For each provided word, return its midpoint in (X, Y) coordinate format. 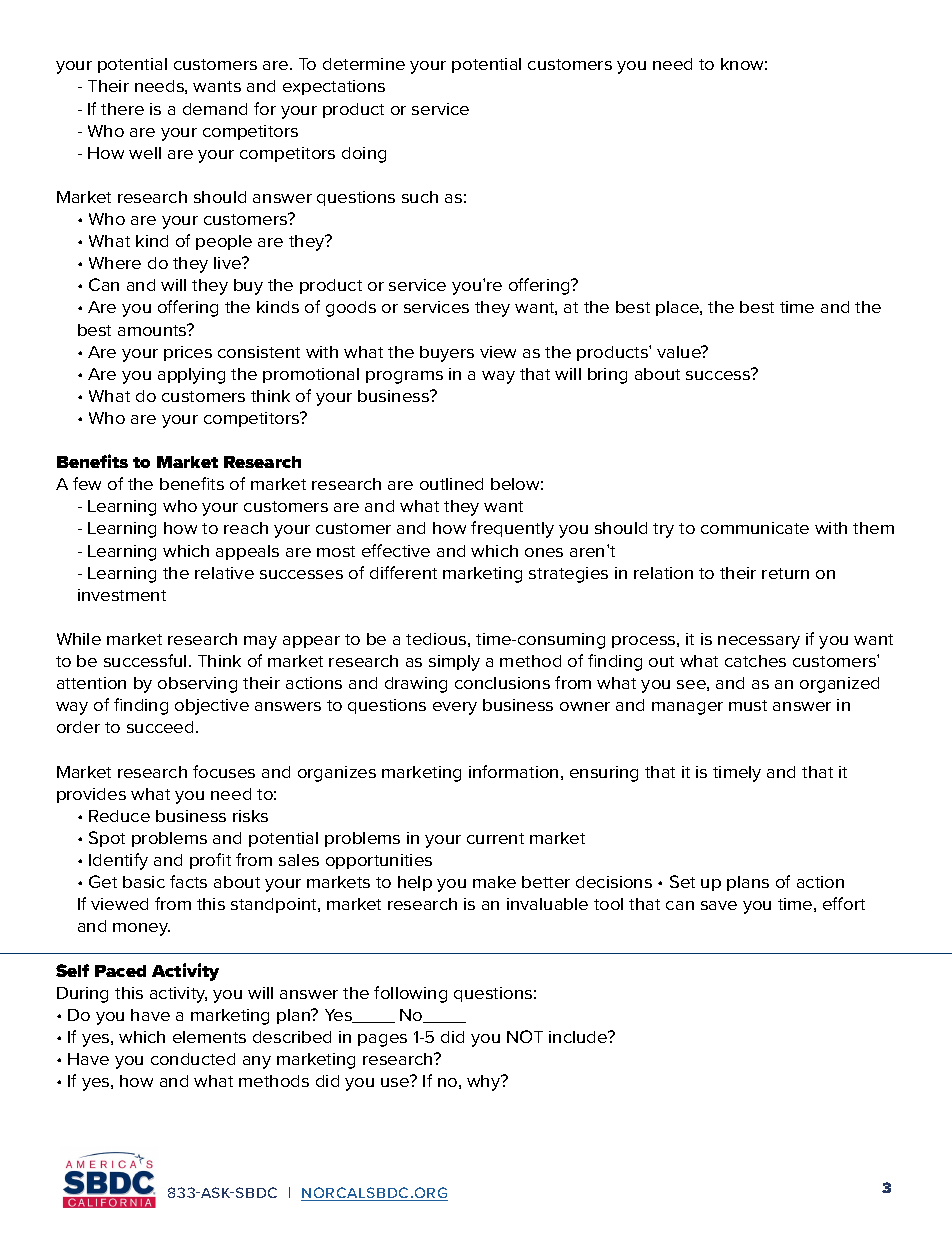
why (485, 1083)
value (680, 352)
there (122, 109)
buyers (447, 354)
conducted (193, 1059)
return (785, 573)
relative (224, 573)
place (678, 308)
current (495, 838)
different (403, 572)
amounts (153, 330)
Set (682, 881)
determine (364, 64)
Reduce (119, 816)
